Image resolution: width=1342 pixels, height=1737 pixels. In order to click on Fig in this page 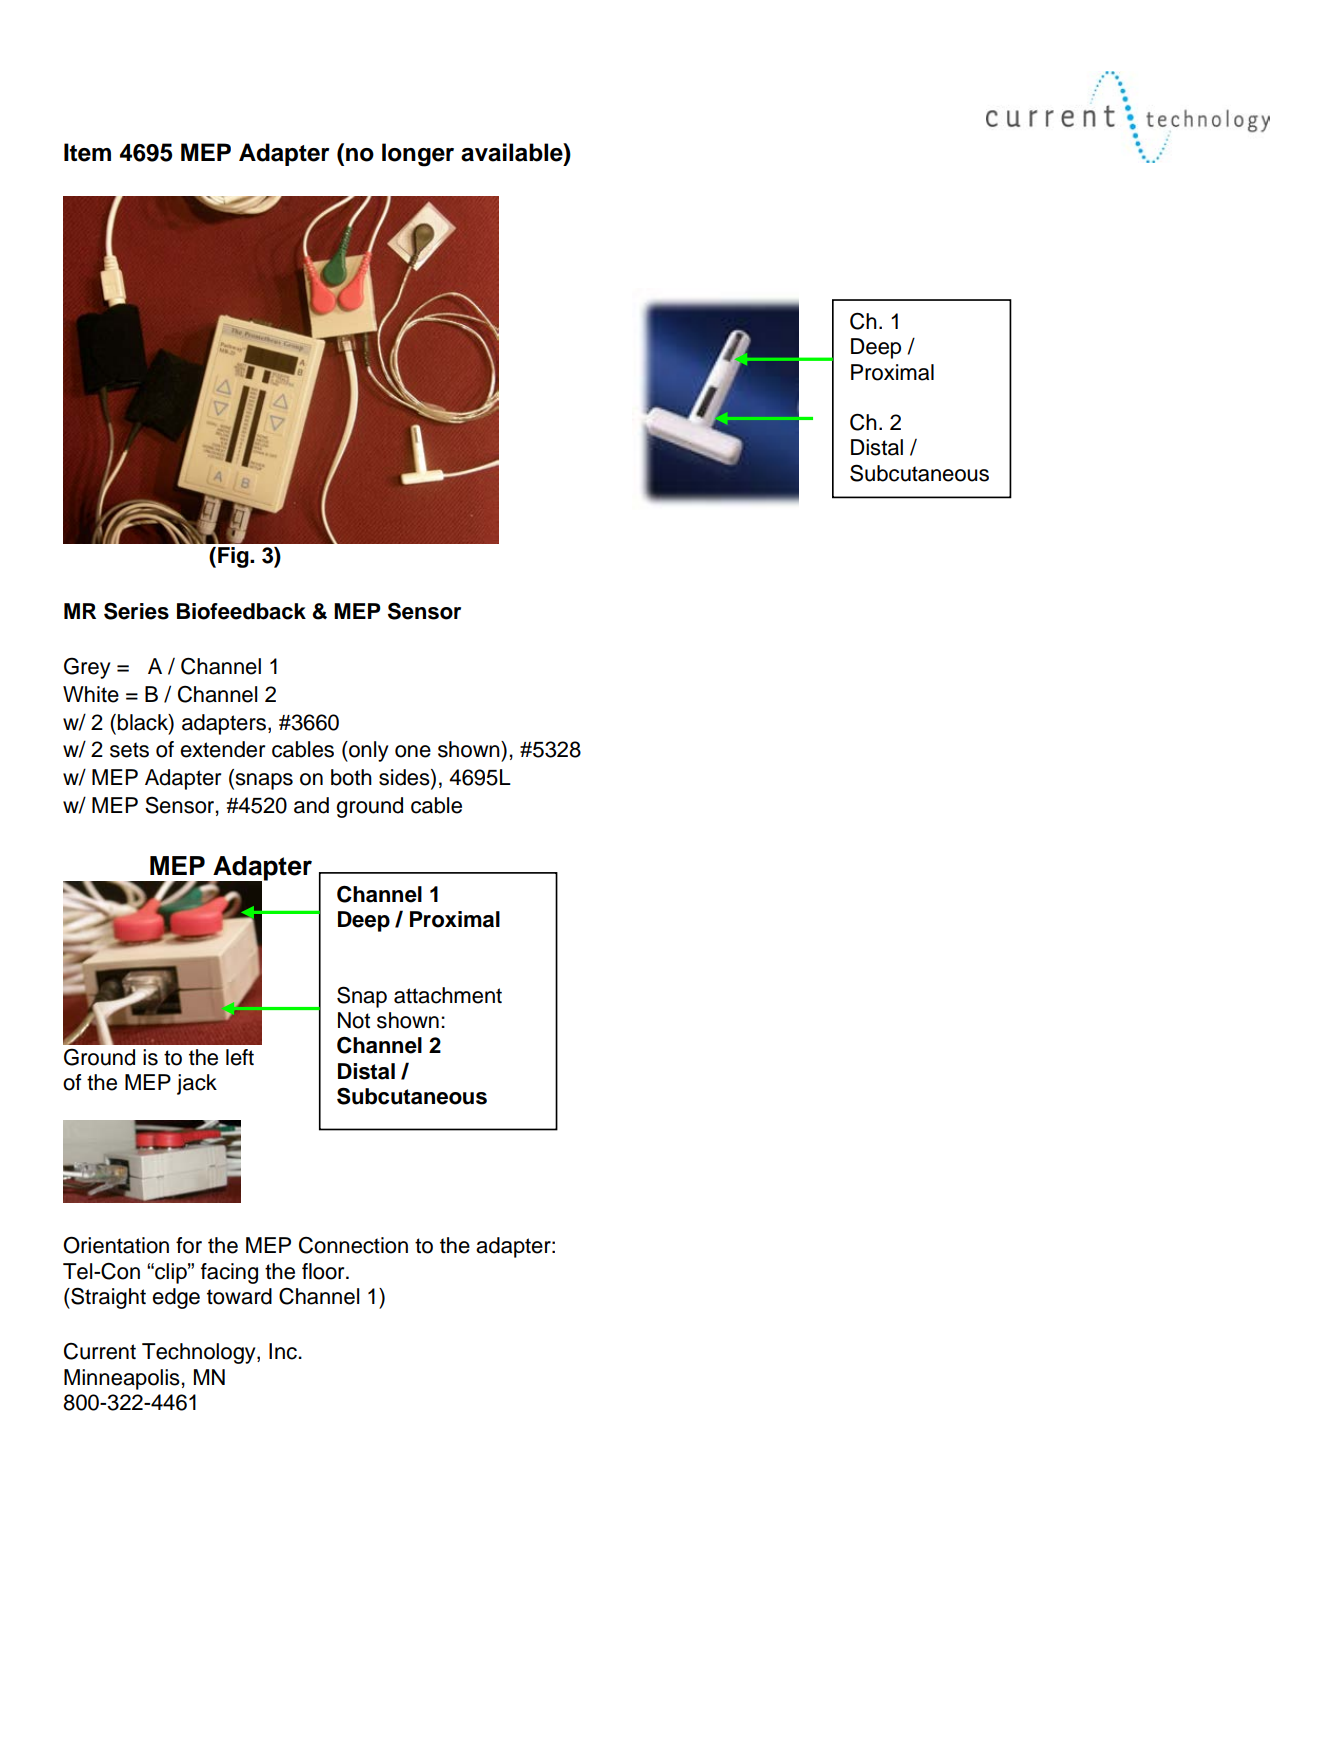, I will do `click(234, 557)`.
